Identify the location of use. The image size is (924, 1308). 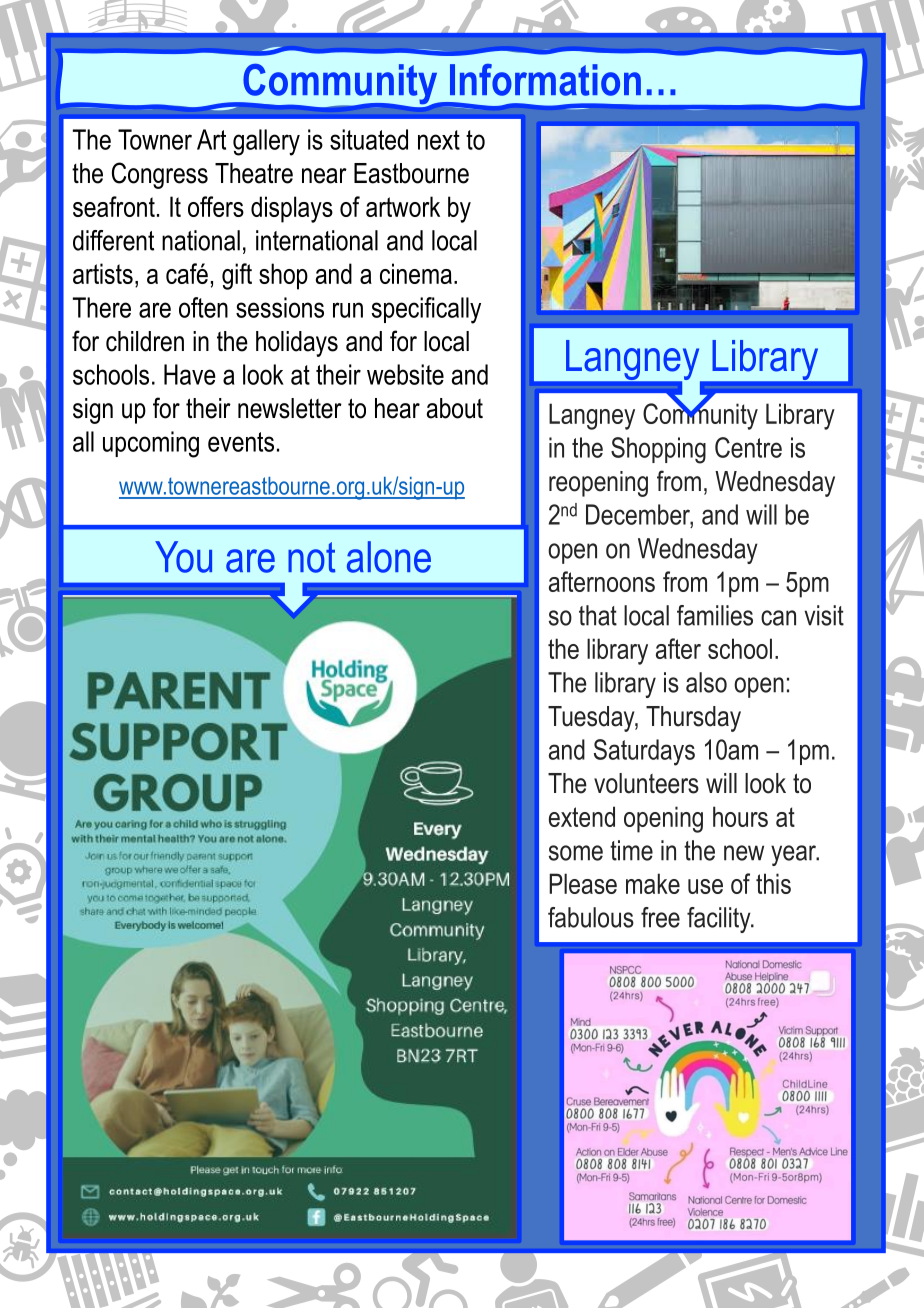
(705, 886).
